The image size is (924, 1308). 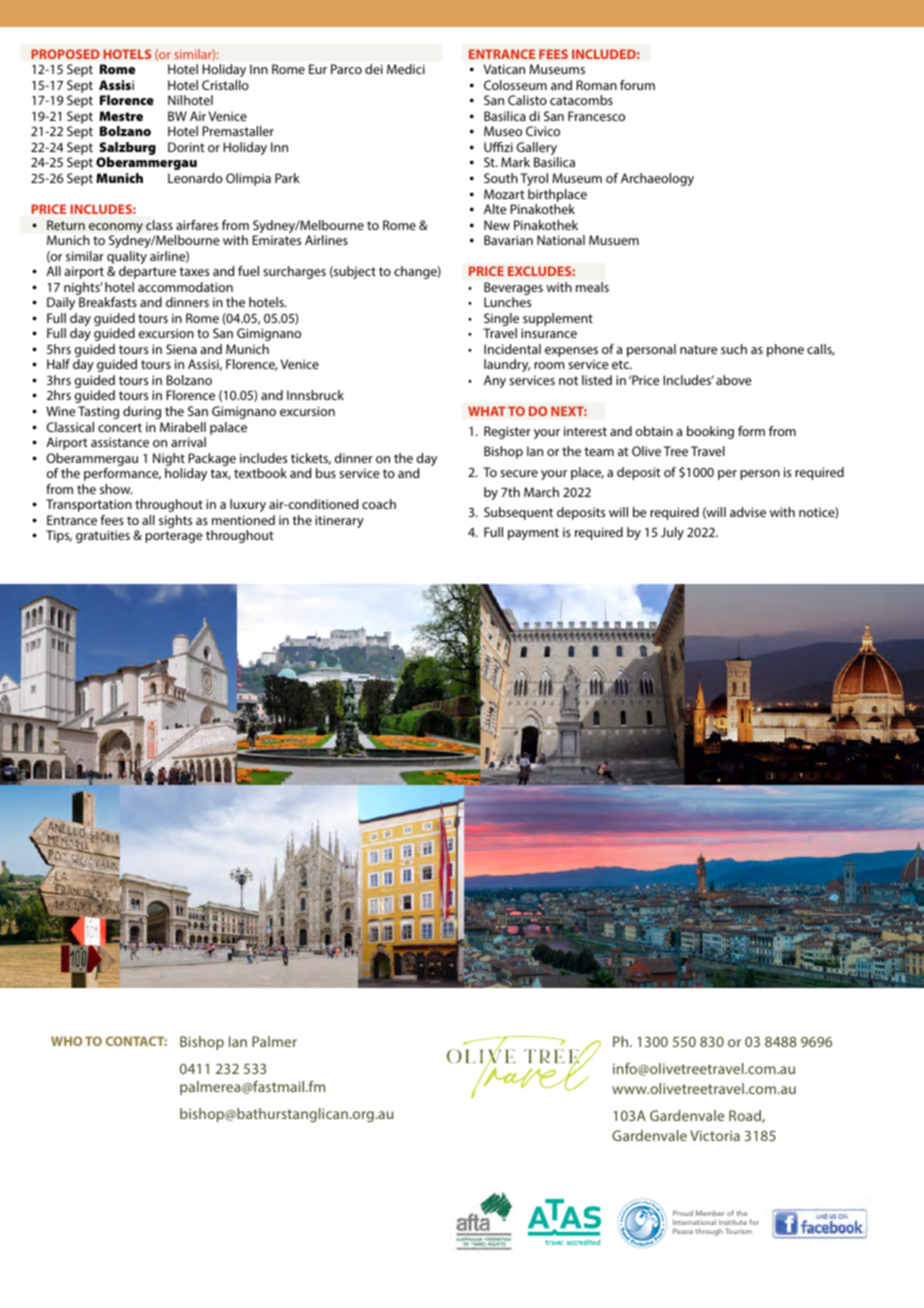 I want to click on Any, so click(x=495, y=381).
